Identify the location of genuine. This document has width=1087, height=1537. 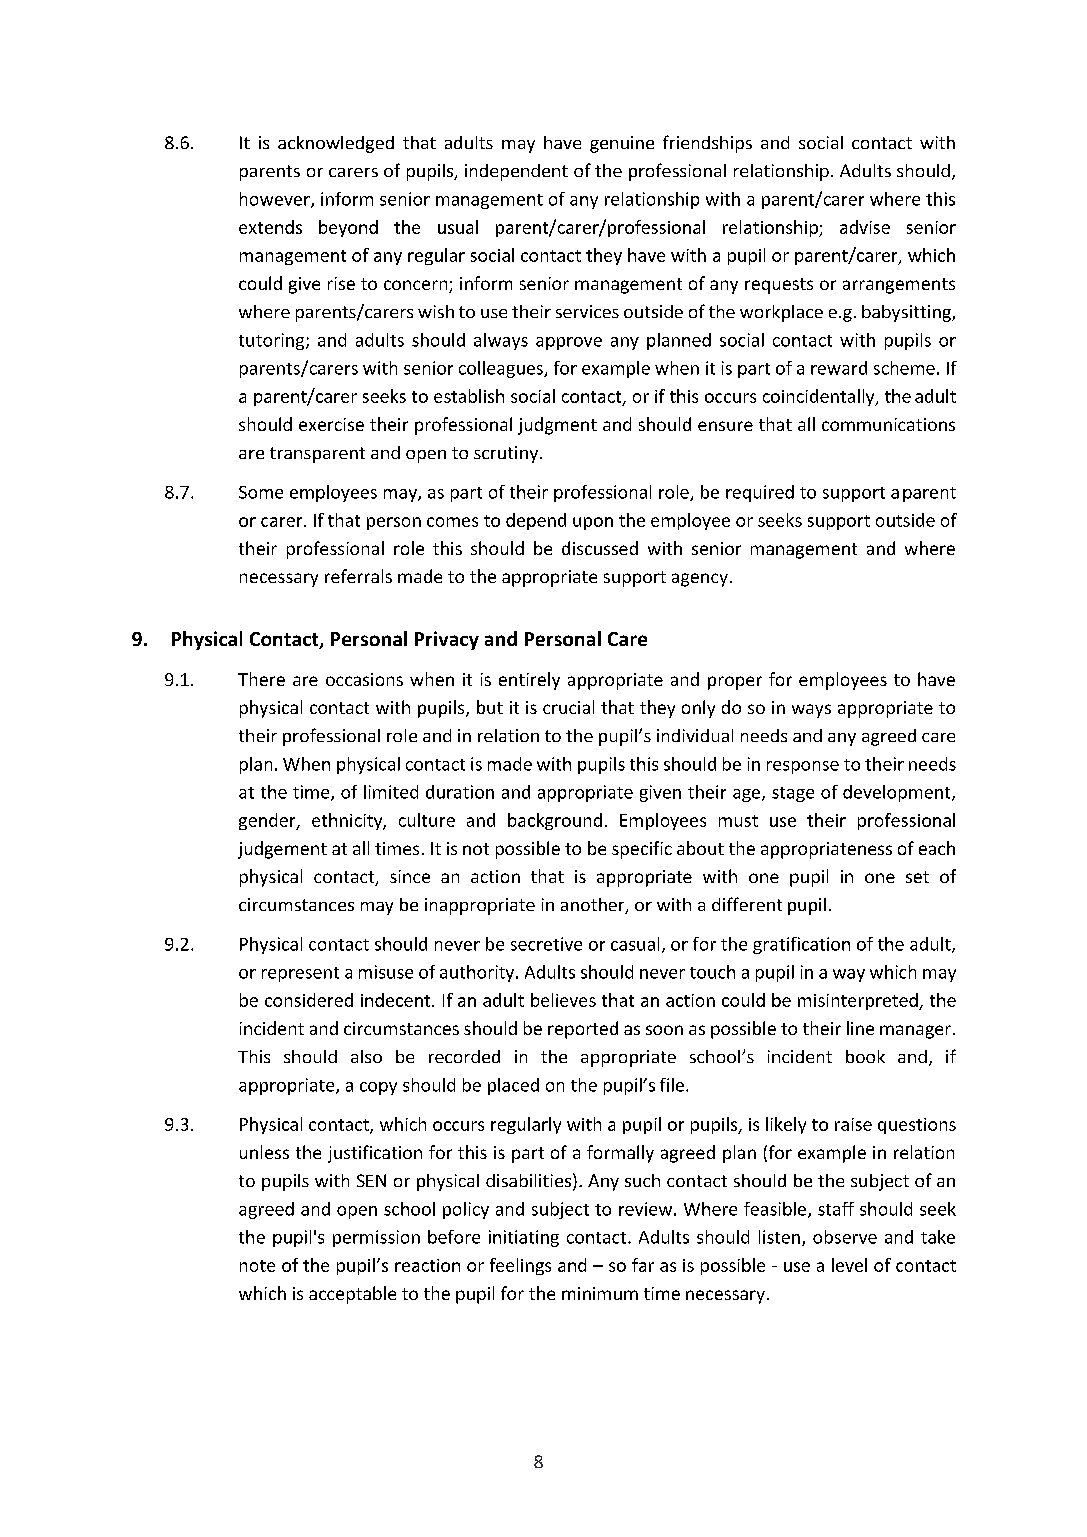
(622, 144).
